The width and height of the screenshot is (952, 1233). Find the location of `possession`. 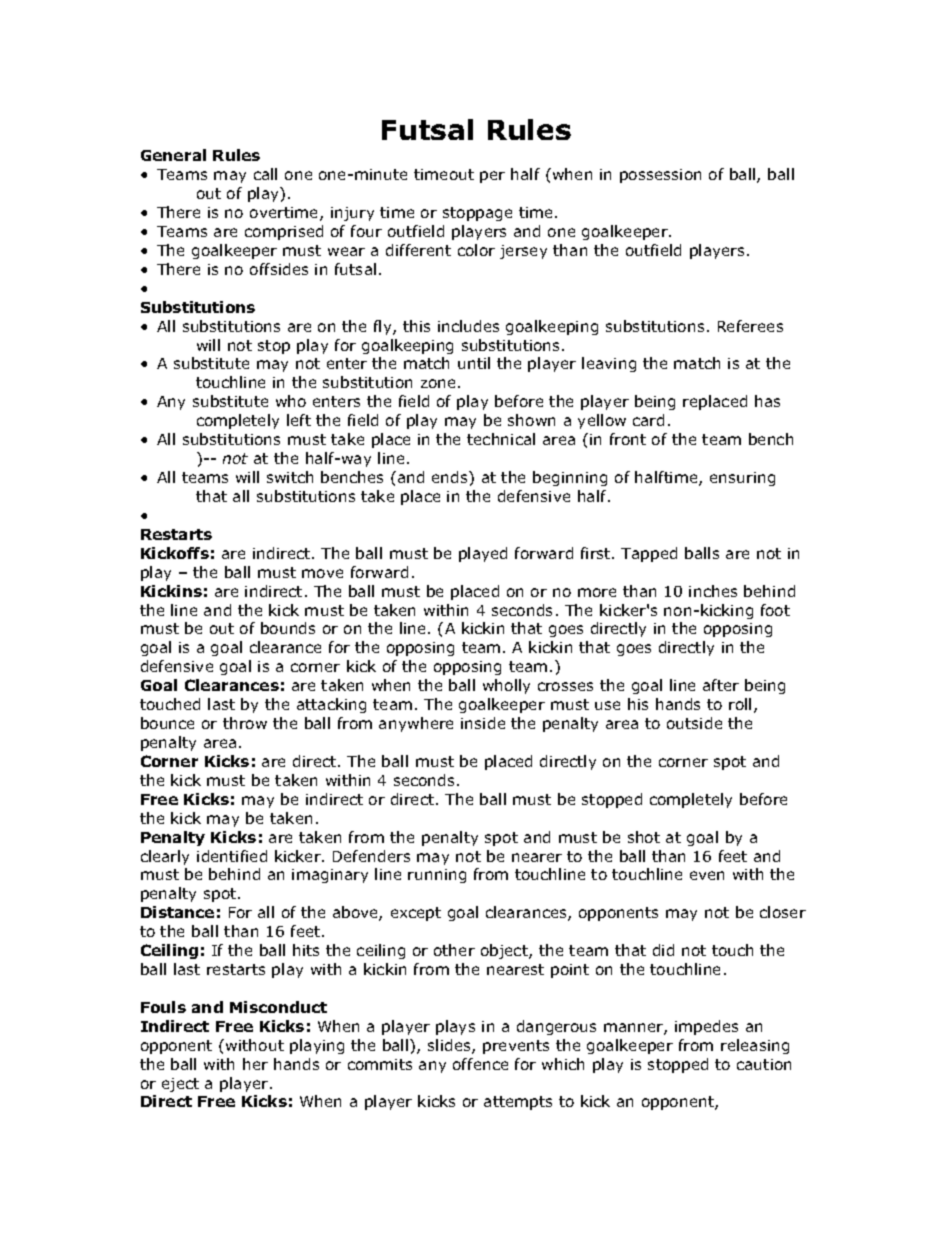

possession is located at coordinates (660, 176).
